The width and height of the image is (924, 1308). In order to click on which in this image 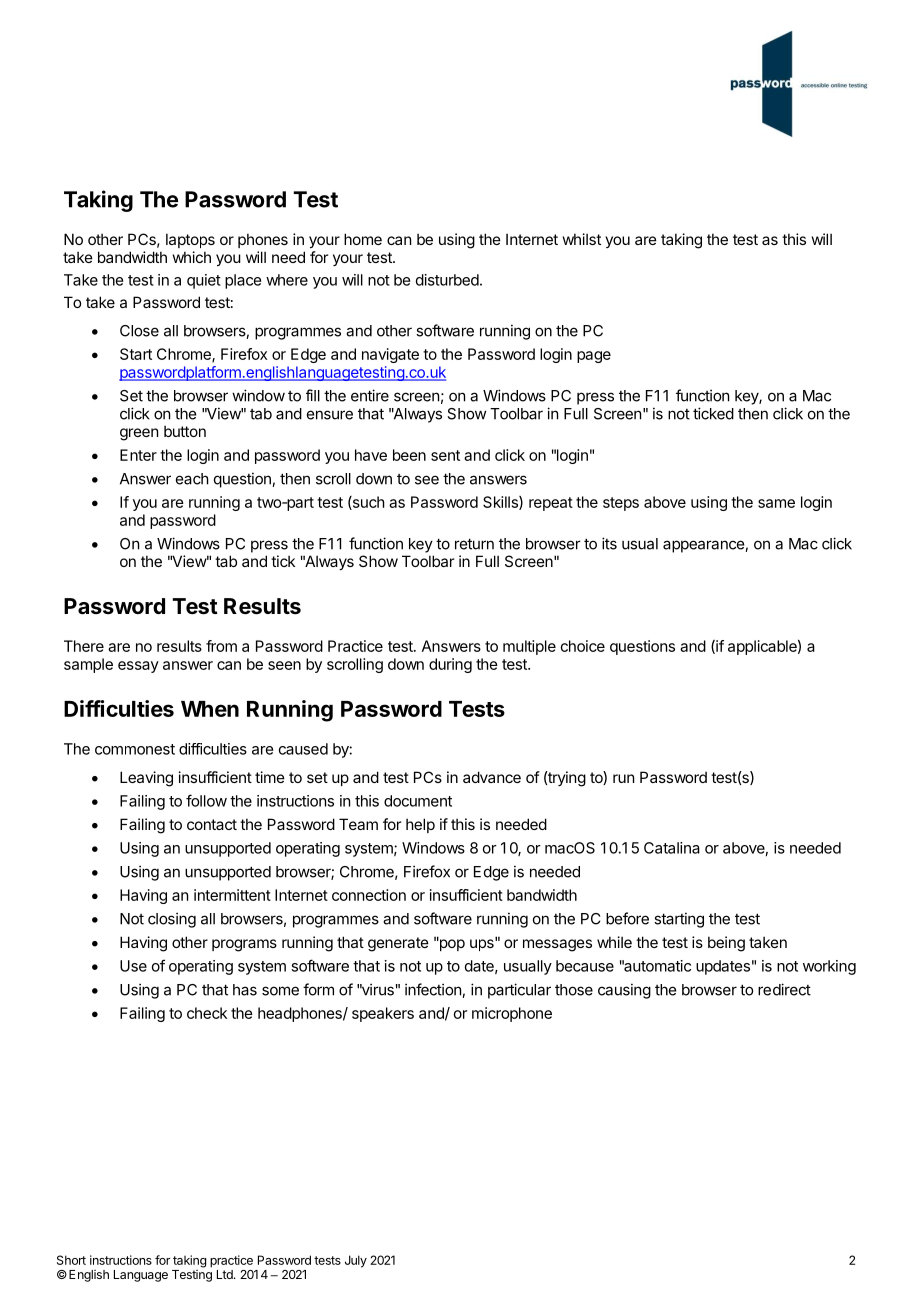, I will do `click(192, 257)`.
